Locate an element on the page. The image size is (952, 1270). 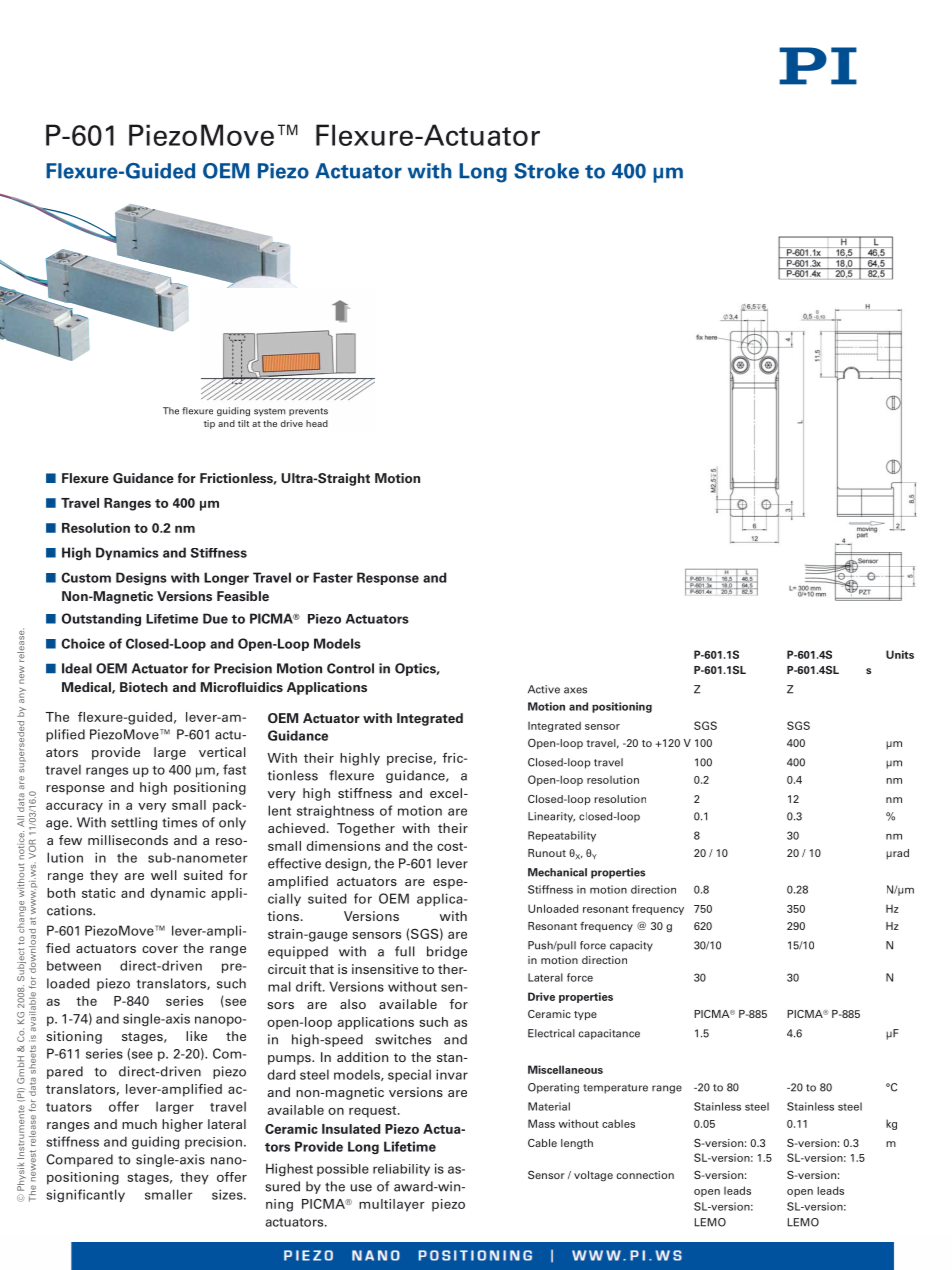
connection is located at coordinates (645, 1175).
